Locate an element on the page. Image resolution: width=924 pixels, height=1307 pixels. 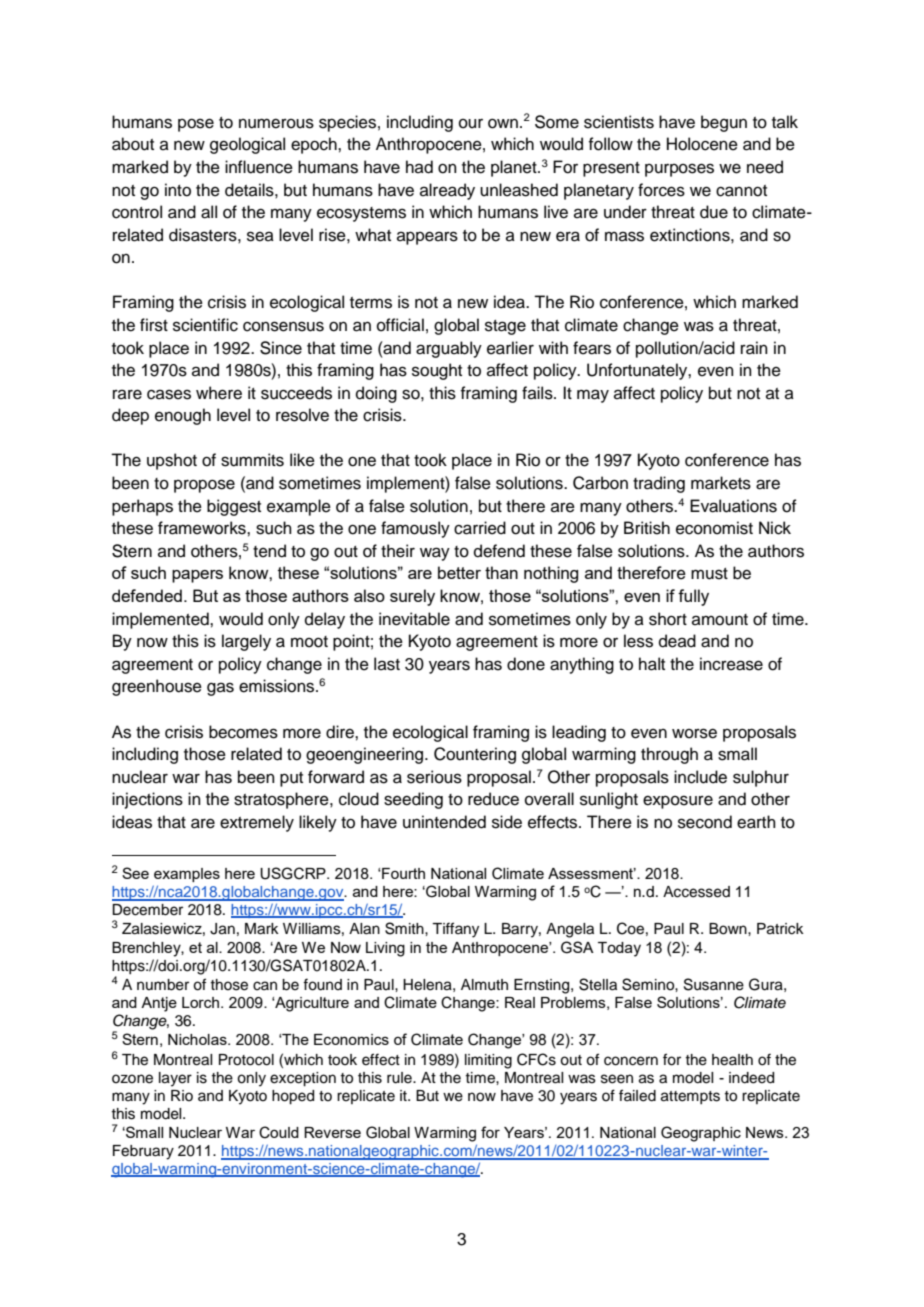
enough is located at coordinates (183, 416).
